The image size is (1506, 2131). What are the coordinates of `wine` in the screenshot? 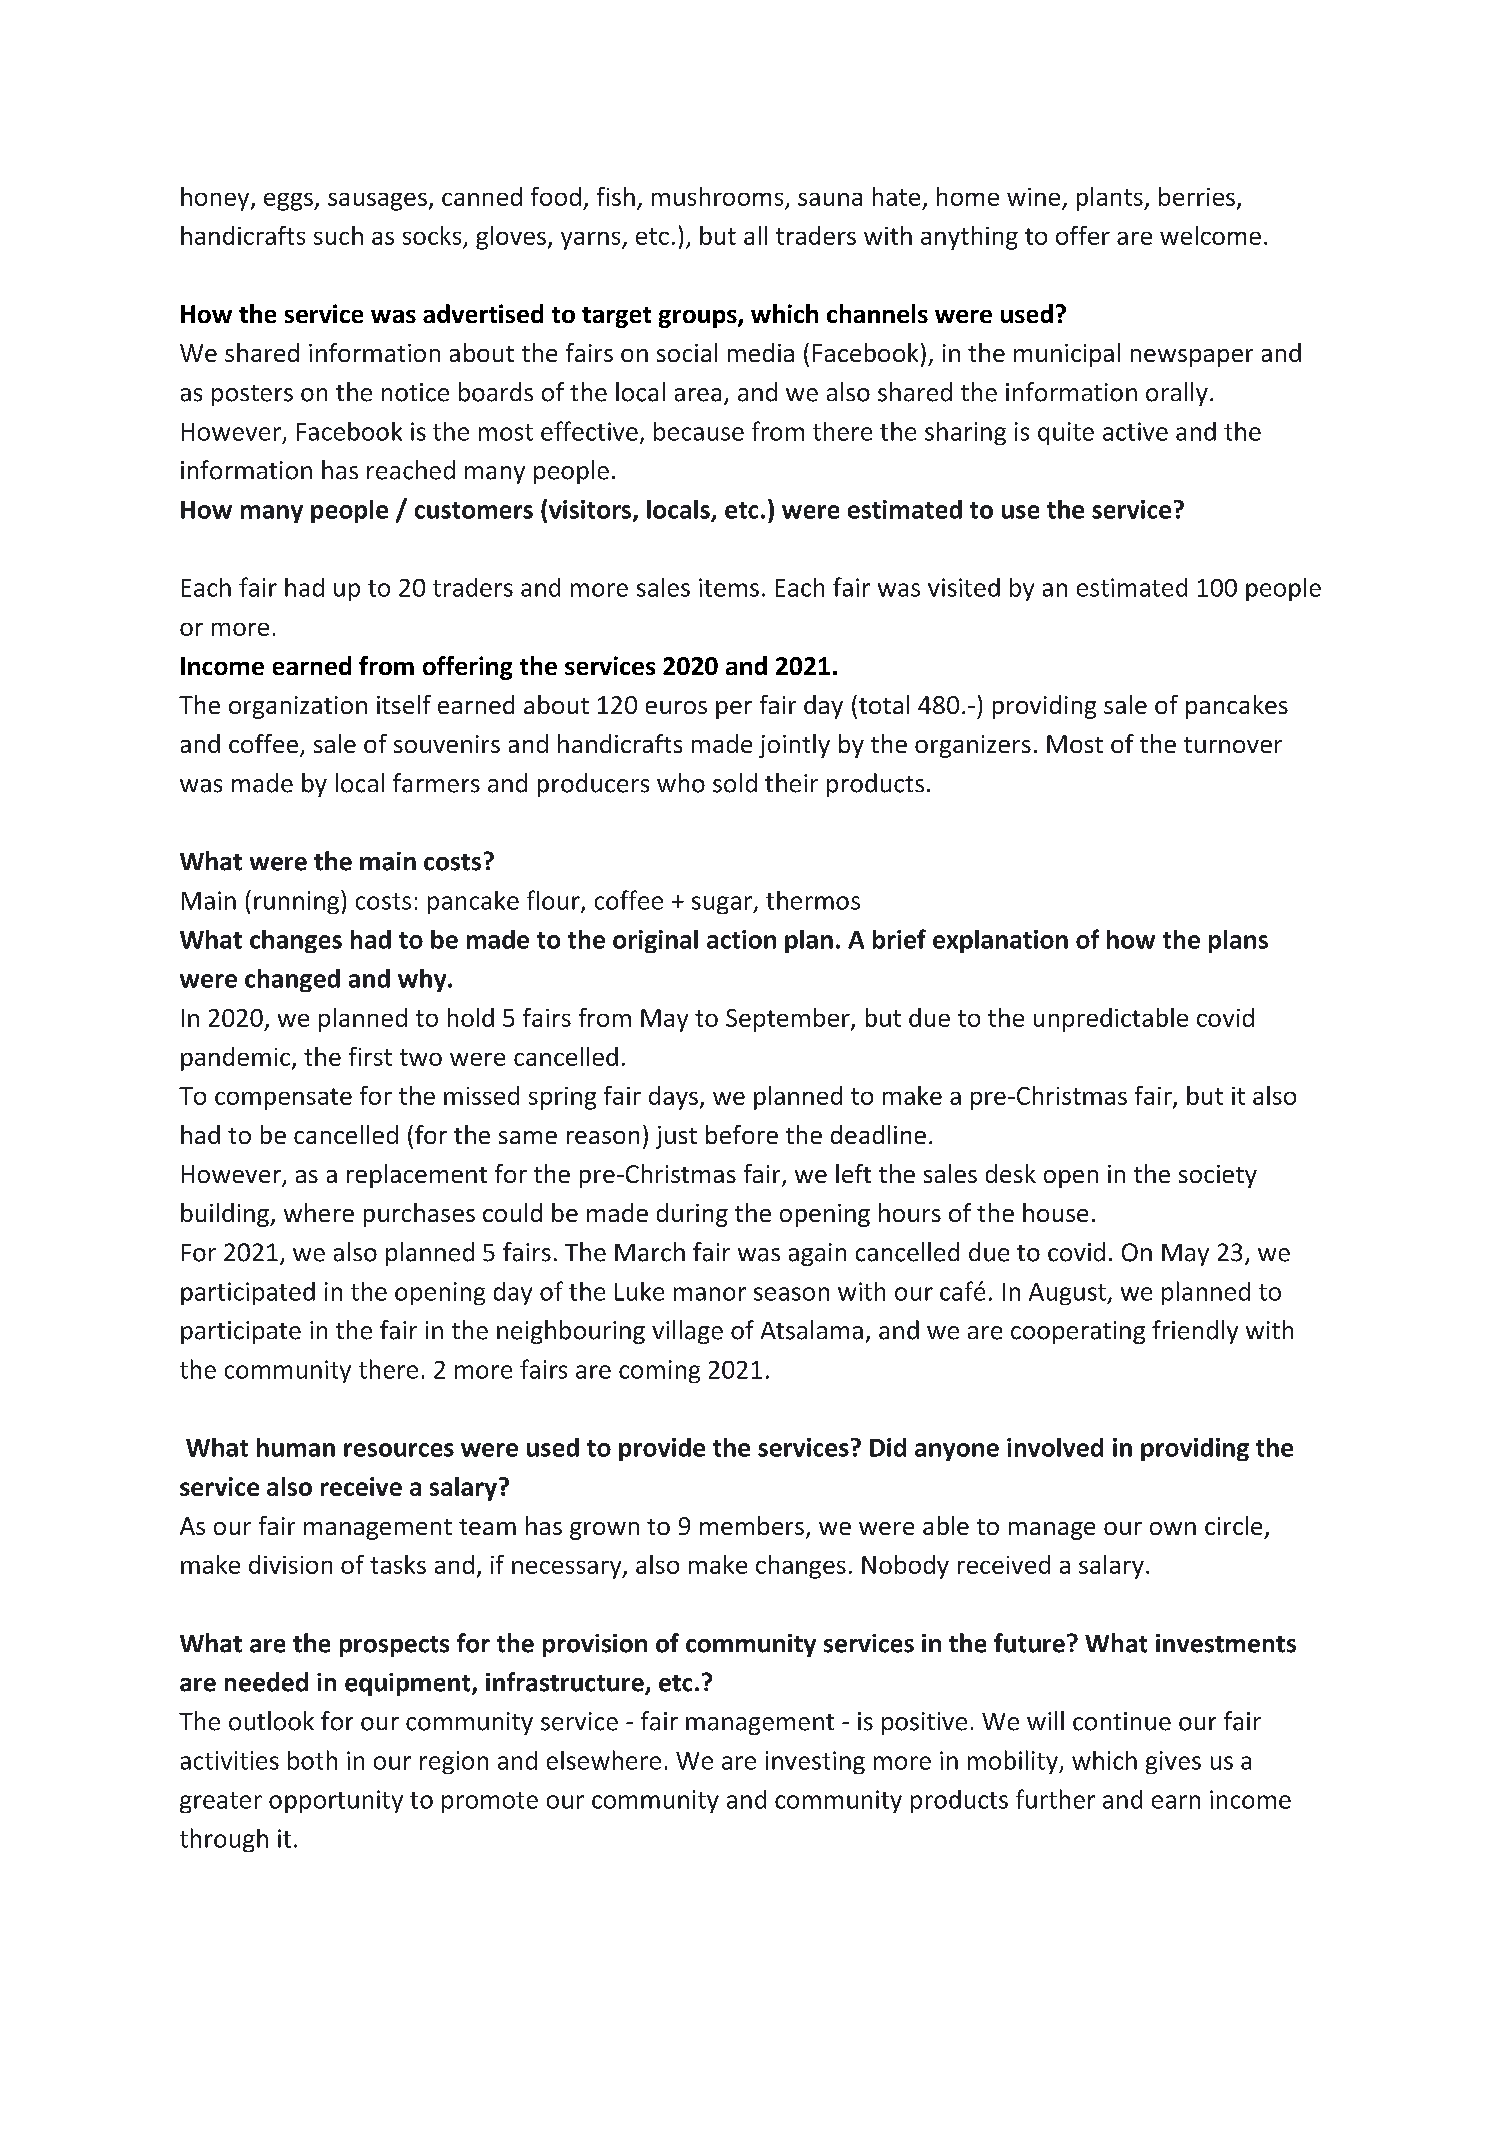 It's located at (1033, 197).
